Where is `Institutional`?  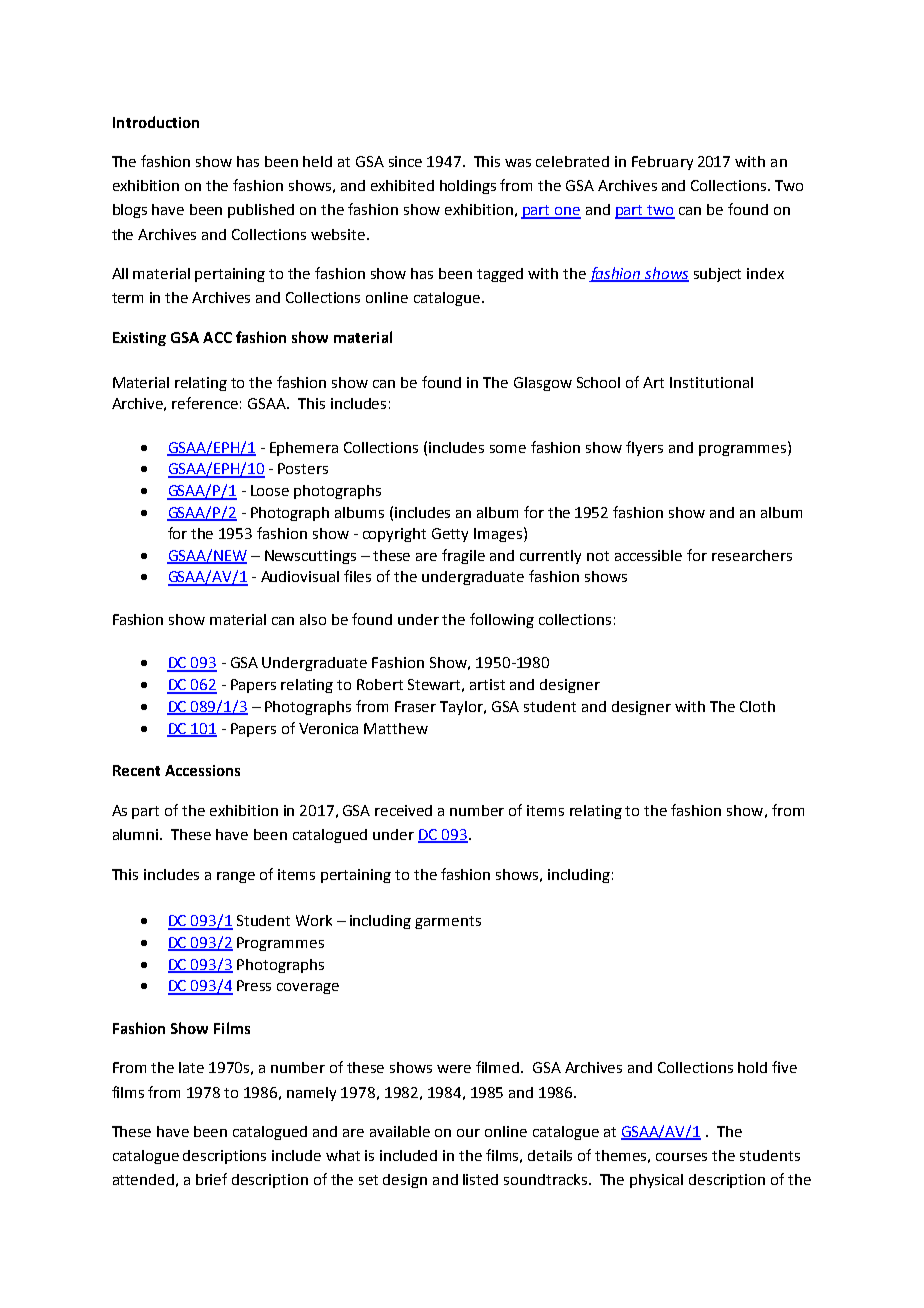 Institutional is located at coordinates (711, 382).
